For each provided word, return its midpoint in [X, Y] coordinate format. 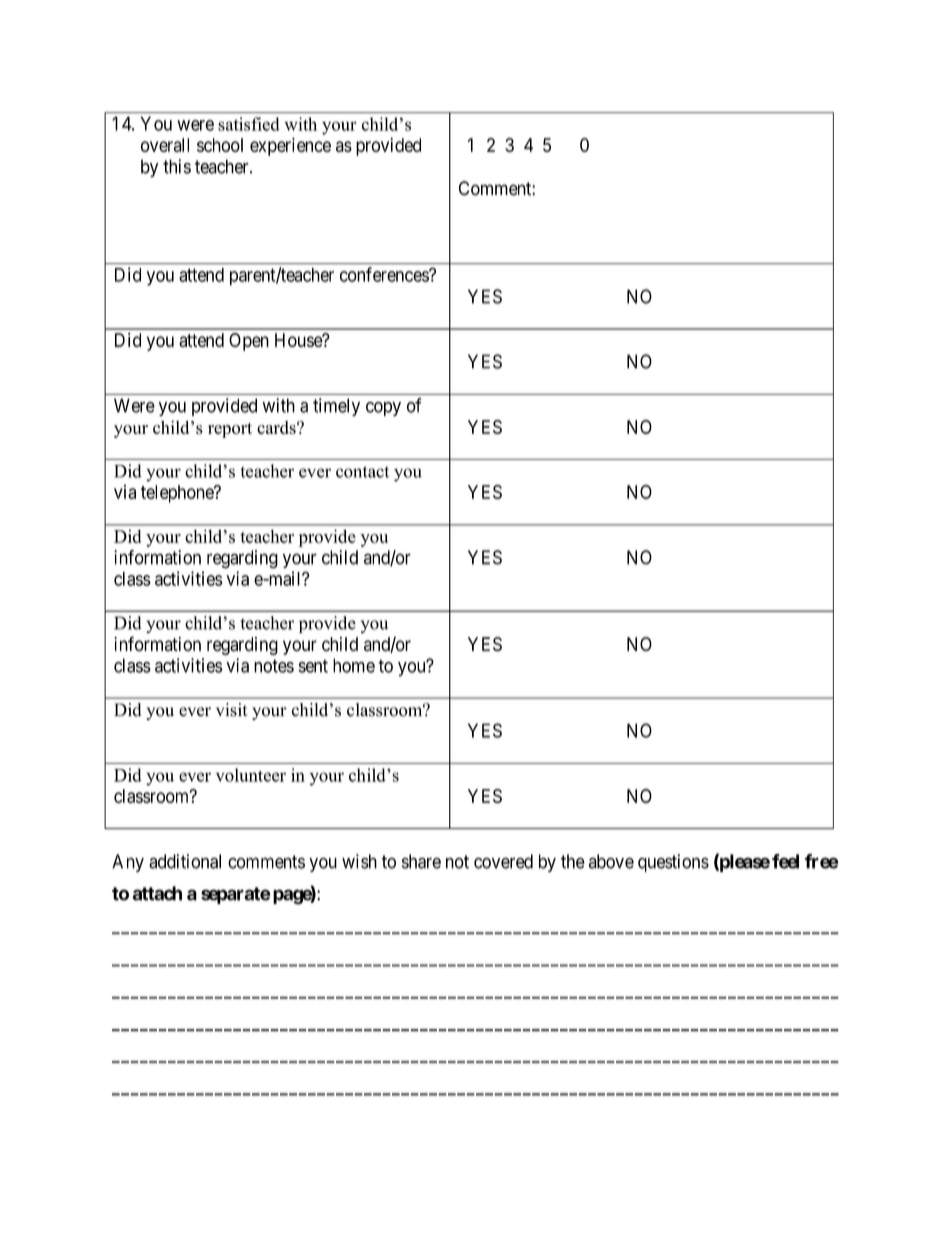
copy [383, 409]
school [220, 145]
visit [232, 710]
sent [313, 666]
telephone [178, 494]
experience [290, 147]
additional [185, 861]
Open [249, 342]
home [354, 665]
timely [336, 407]
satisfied [249, 124]
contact [362, 472]
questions [673, 863]
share [421, 861]
